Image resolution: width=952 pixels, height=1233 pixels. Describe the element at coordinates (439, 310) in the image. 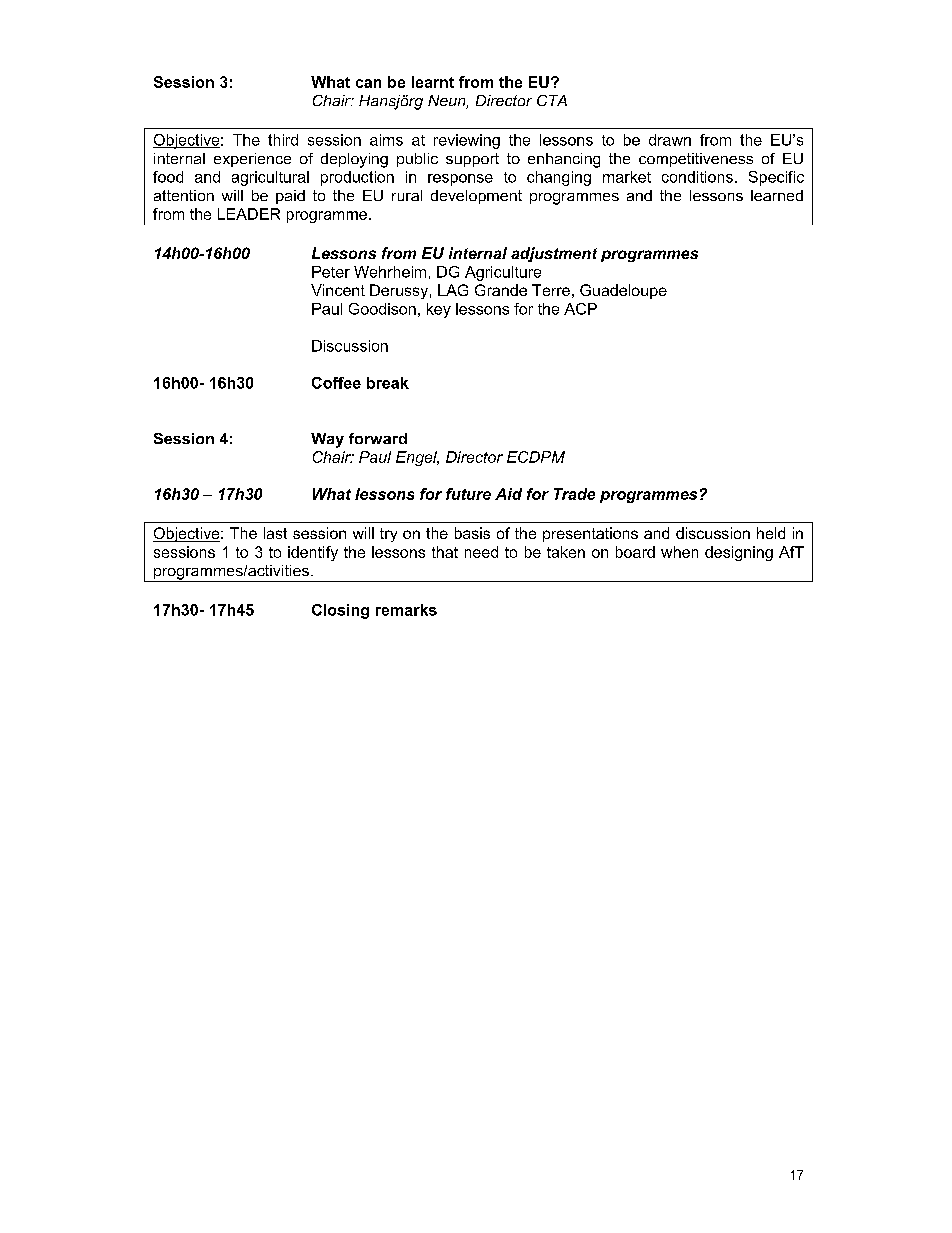

I see `key` at that location.
